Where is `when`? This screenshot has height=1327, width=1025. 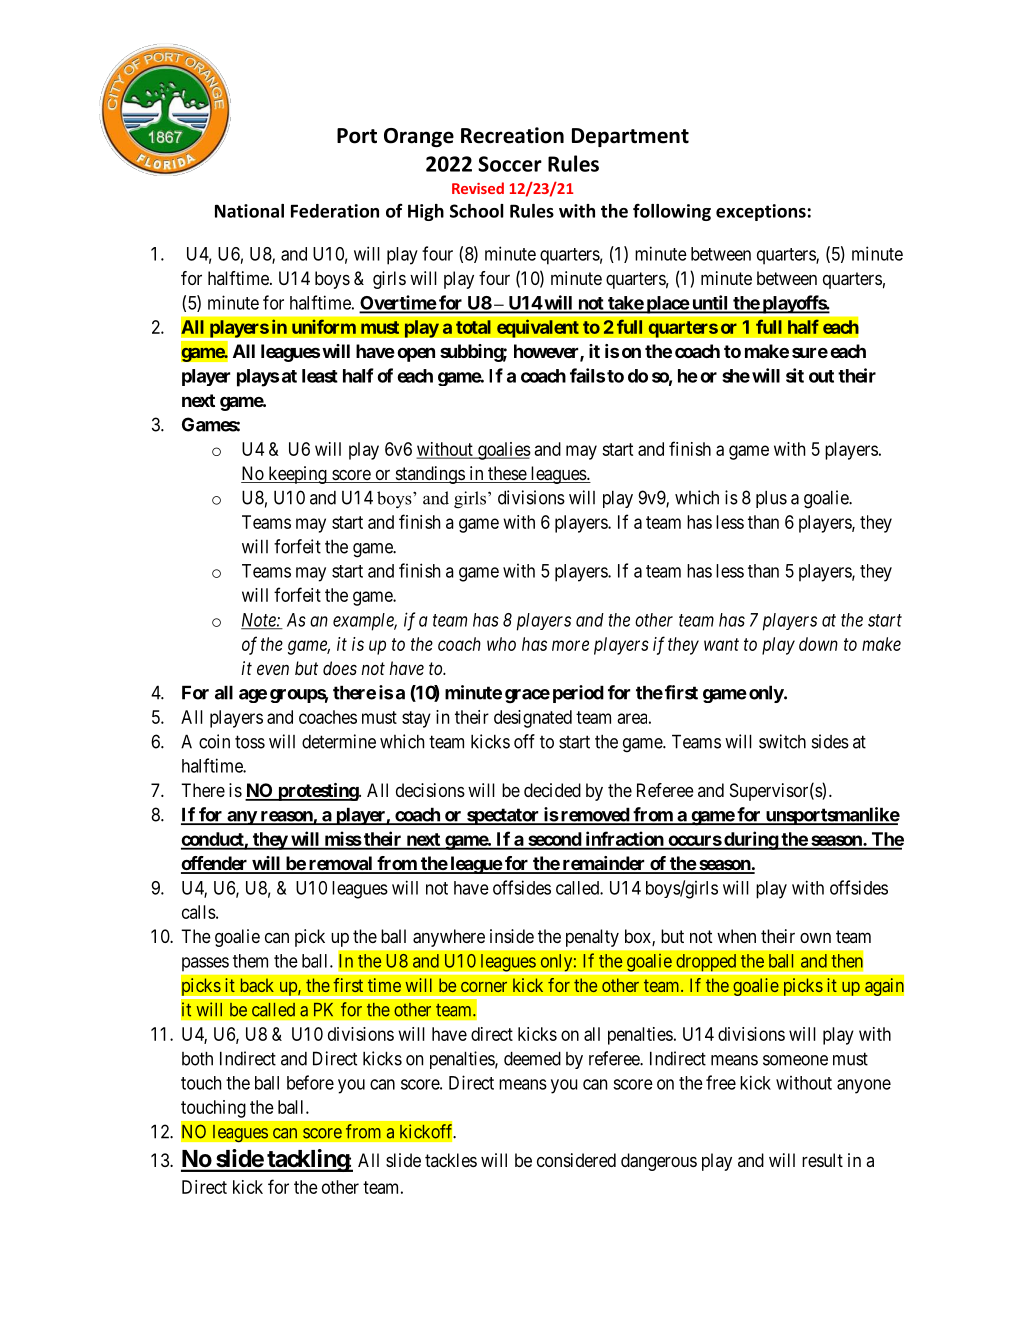 when is located at coordinates (736, 936).
